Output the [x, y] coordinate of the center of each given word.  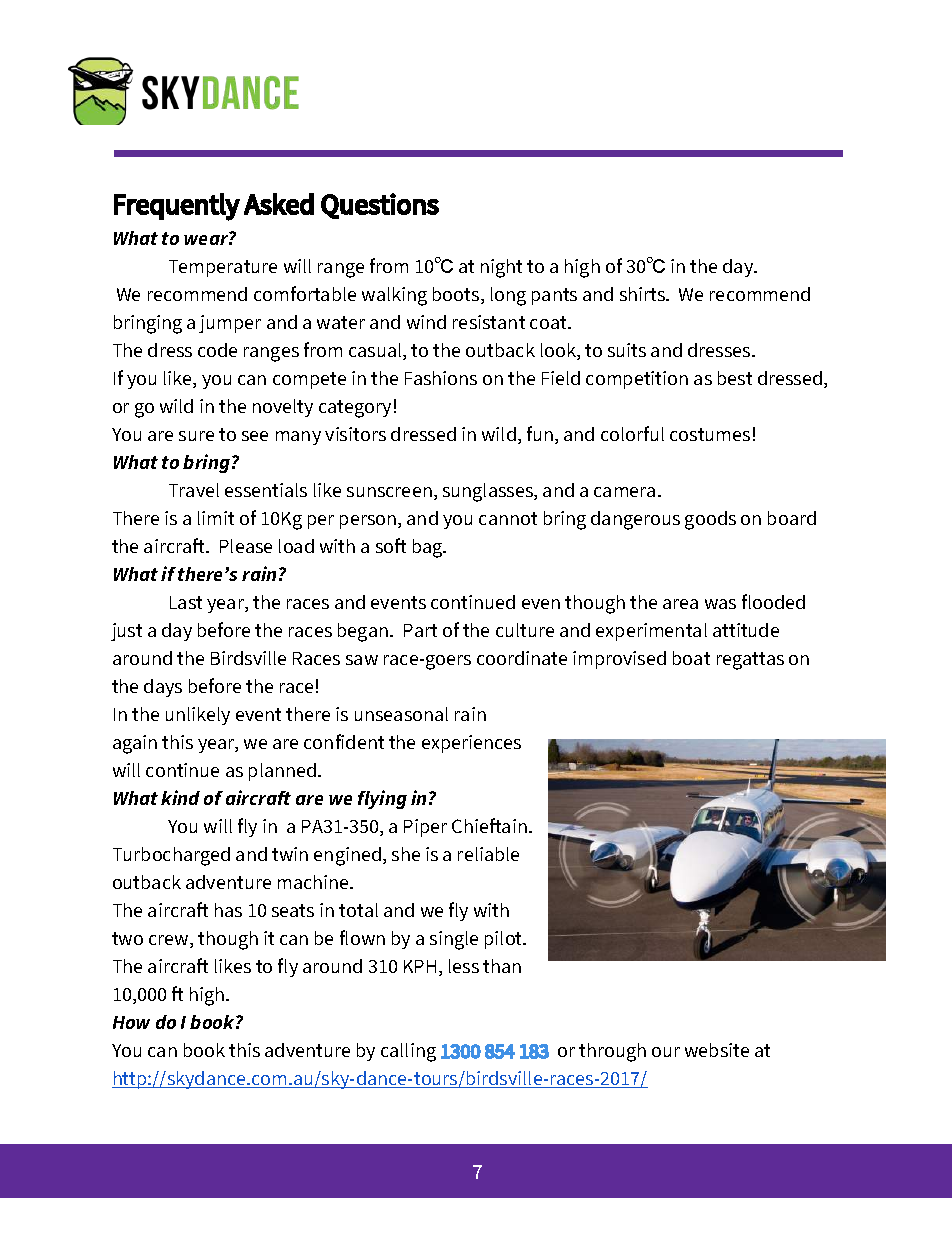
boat [691, 658]
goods [710, 520]
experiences [471, 744]
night [501, 268]
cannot [508, 518]
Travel [194, 490]
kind [180, 797]
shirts [644, 294]
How [131, 1022]
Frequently [177, 207]
